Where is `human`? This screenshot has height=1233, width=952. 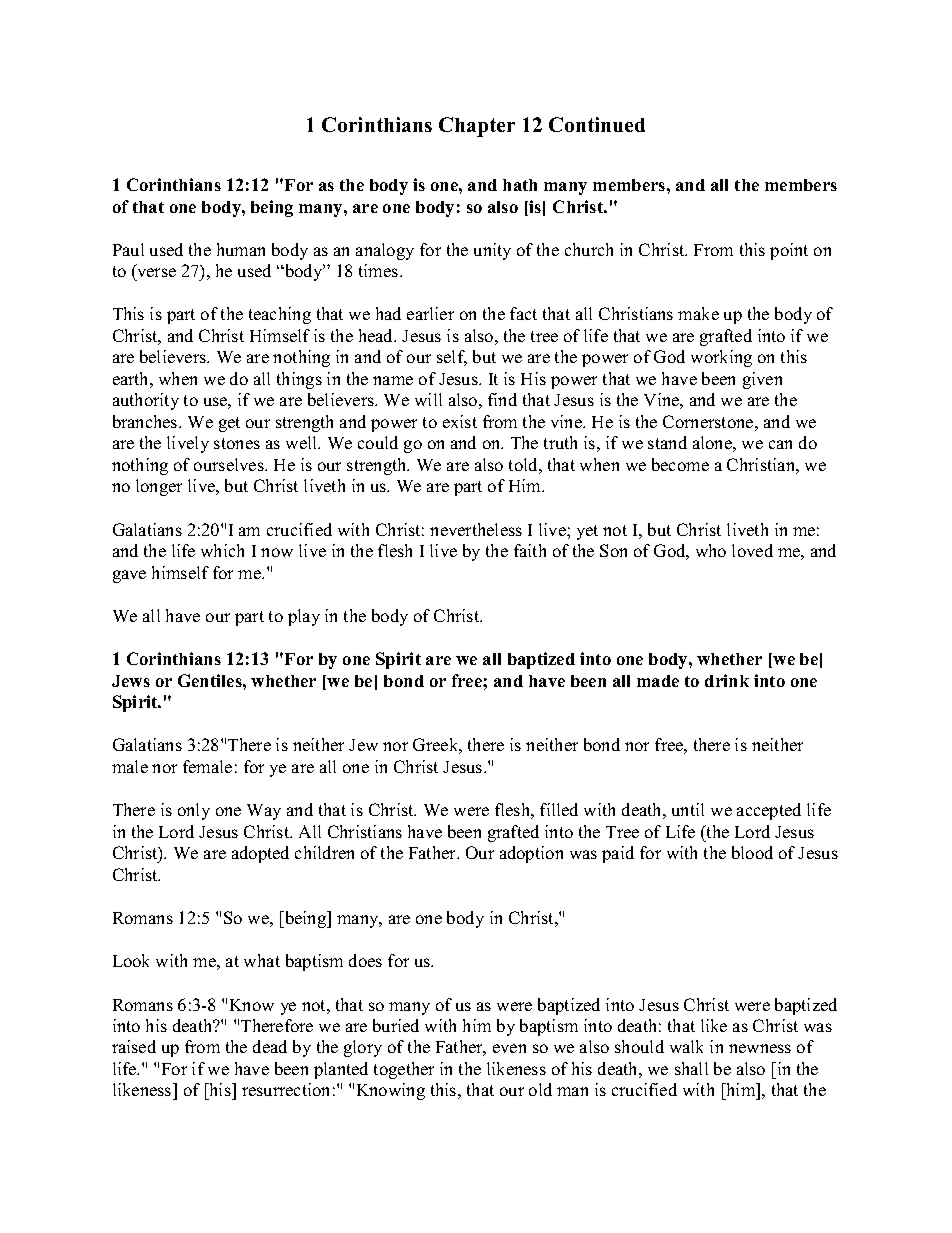
human is located at coordinates (241, 249).
